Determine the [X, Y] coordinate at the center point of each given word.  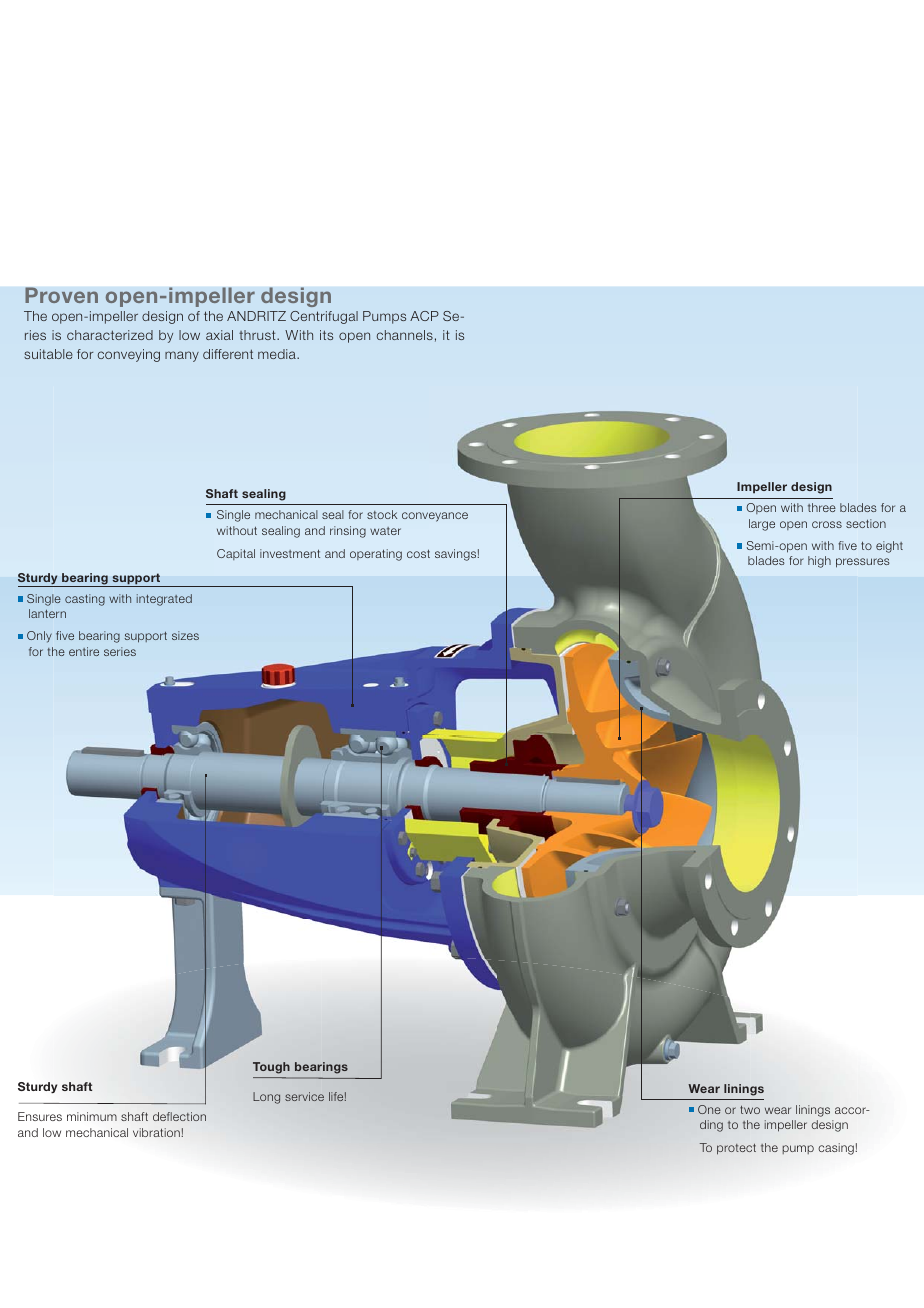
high [819, 562]
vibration [157, 1132]
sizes [185, 635]
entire [84, 651]
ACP [424, 316]
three [822, 507]
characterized [110, 335]
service [304, 1096]
